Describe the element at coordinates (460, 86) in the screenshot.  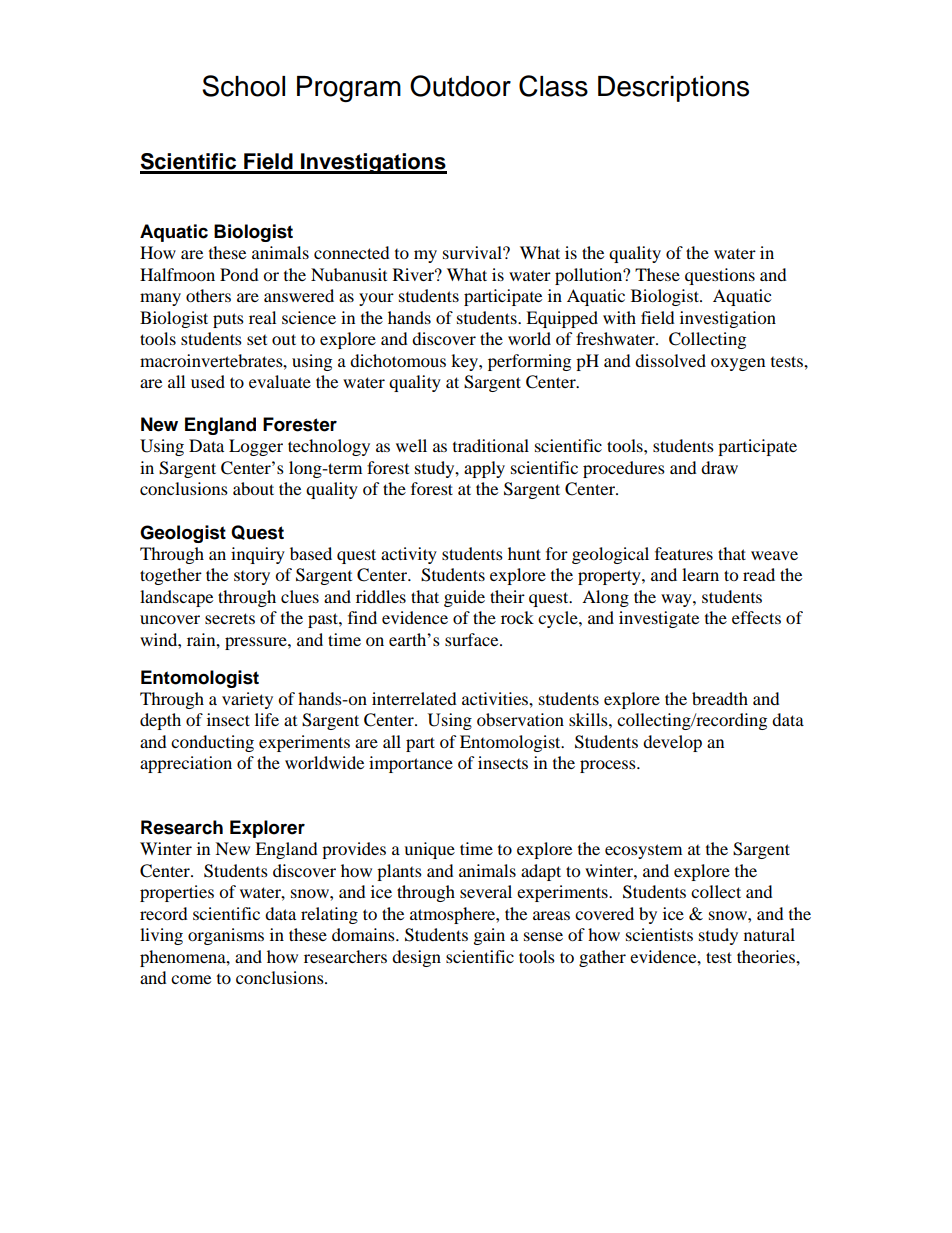
I see `Outdoor` at that location.
